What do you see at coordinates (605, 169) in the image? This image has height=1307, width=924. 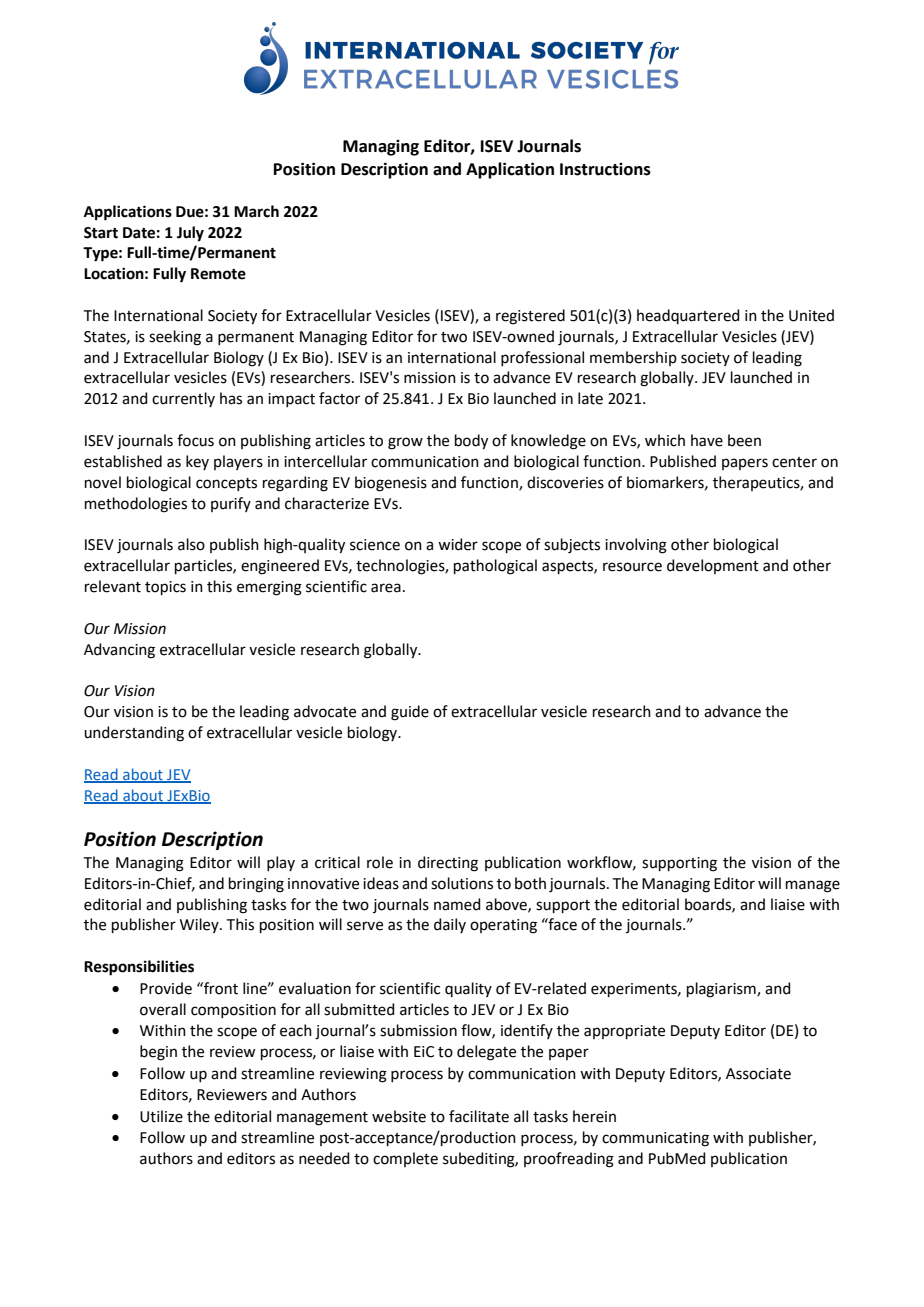 I see `Instructions` at bounding box center [605, 169].
